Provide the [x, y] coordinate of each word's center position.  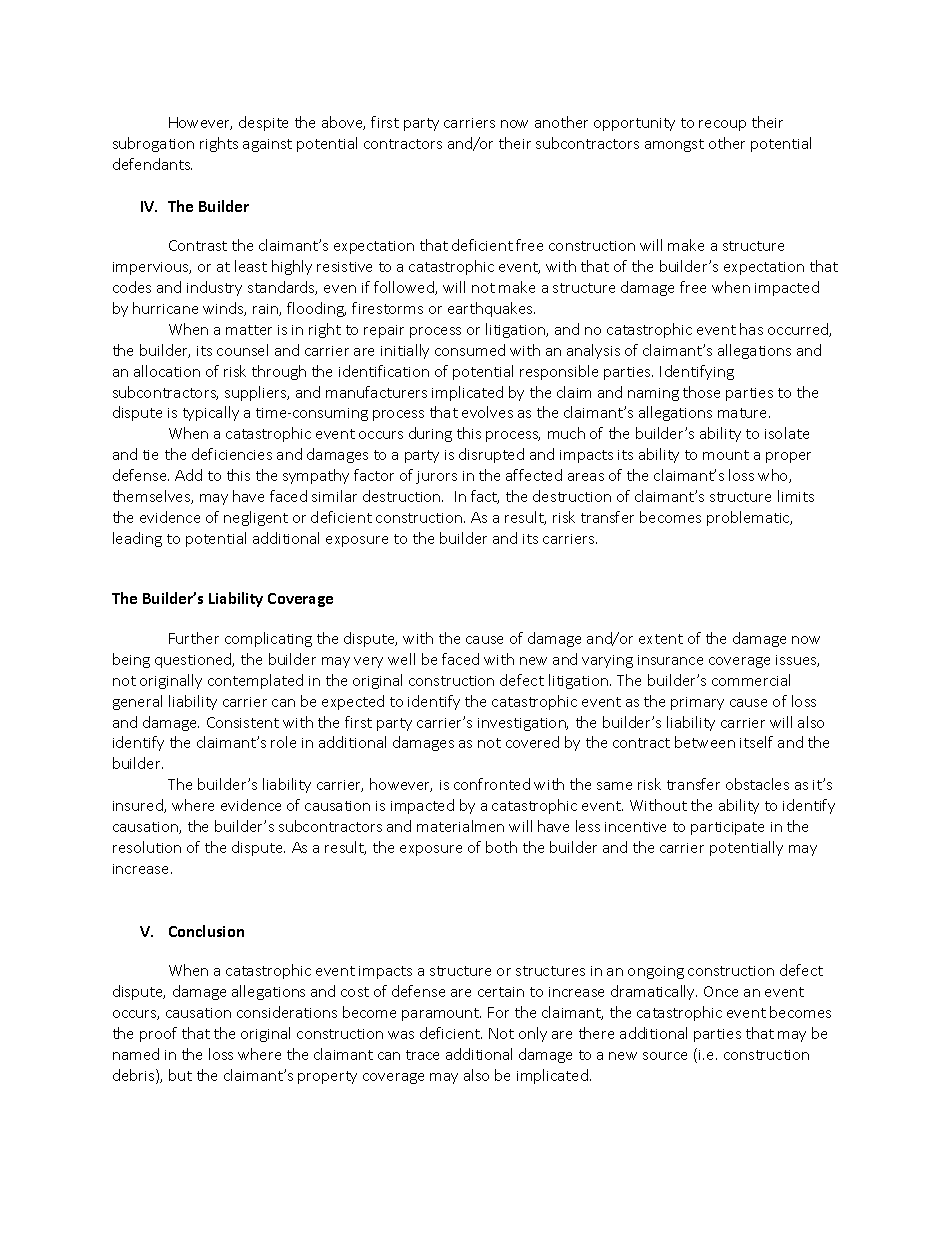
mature [744, 413]
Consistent [243, 722]
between [705, 742]
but [180, 1075]
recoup [722, 125]
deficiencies [232, 454]
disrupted [491, 455]
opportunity [634, 124]
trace [422, 1055]
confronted [492, 784]
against [267, 145]
